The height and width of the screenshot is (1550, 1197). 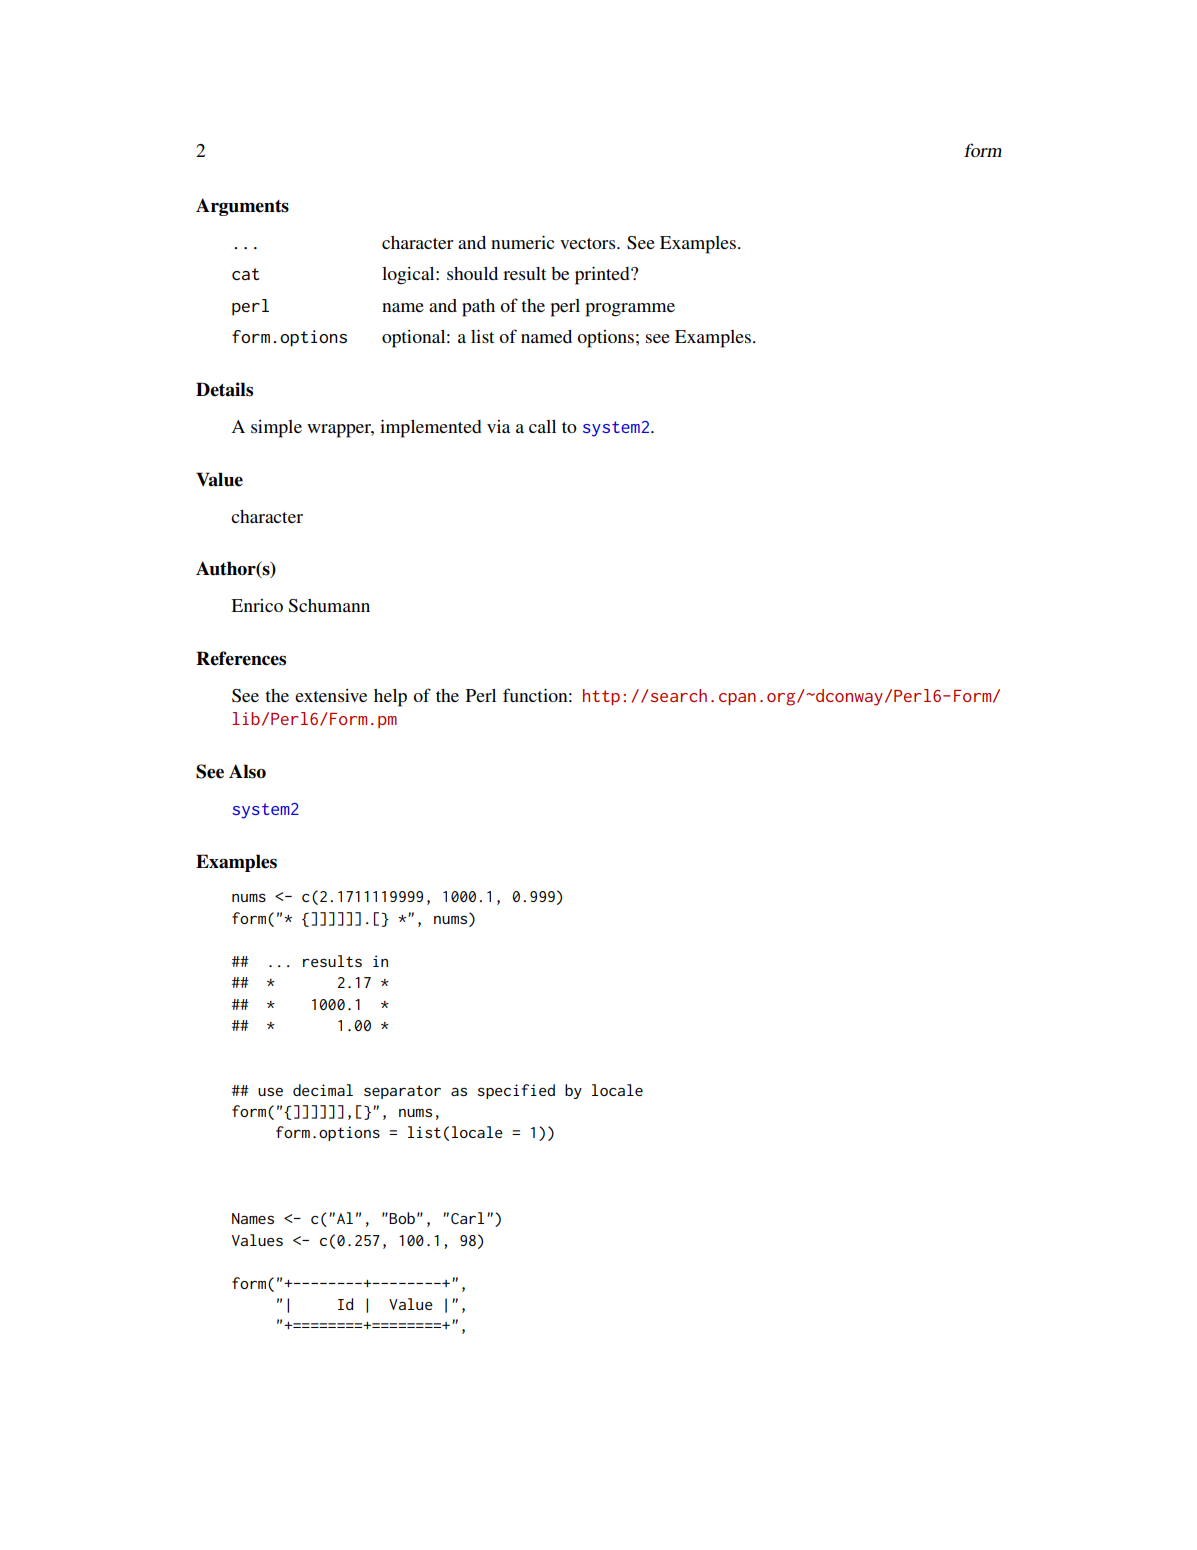 What do you see at coordinates (542, 426) in the screenshot?
I see `call` at bounding box center [542, 426].
